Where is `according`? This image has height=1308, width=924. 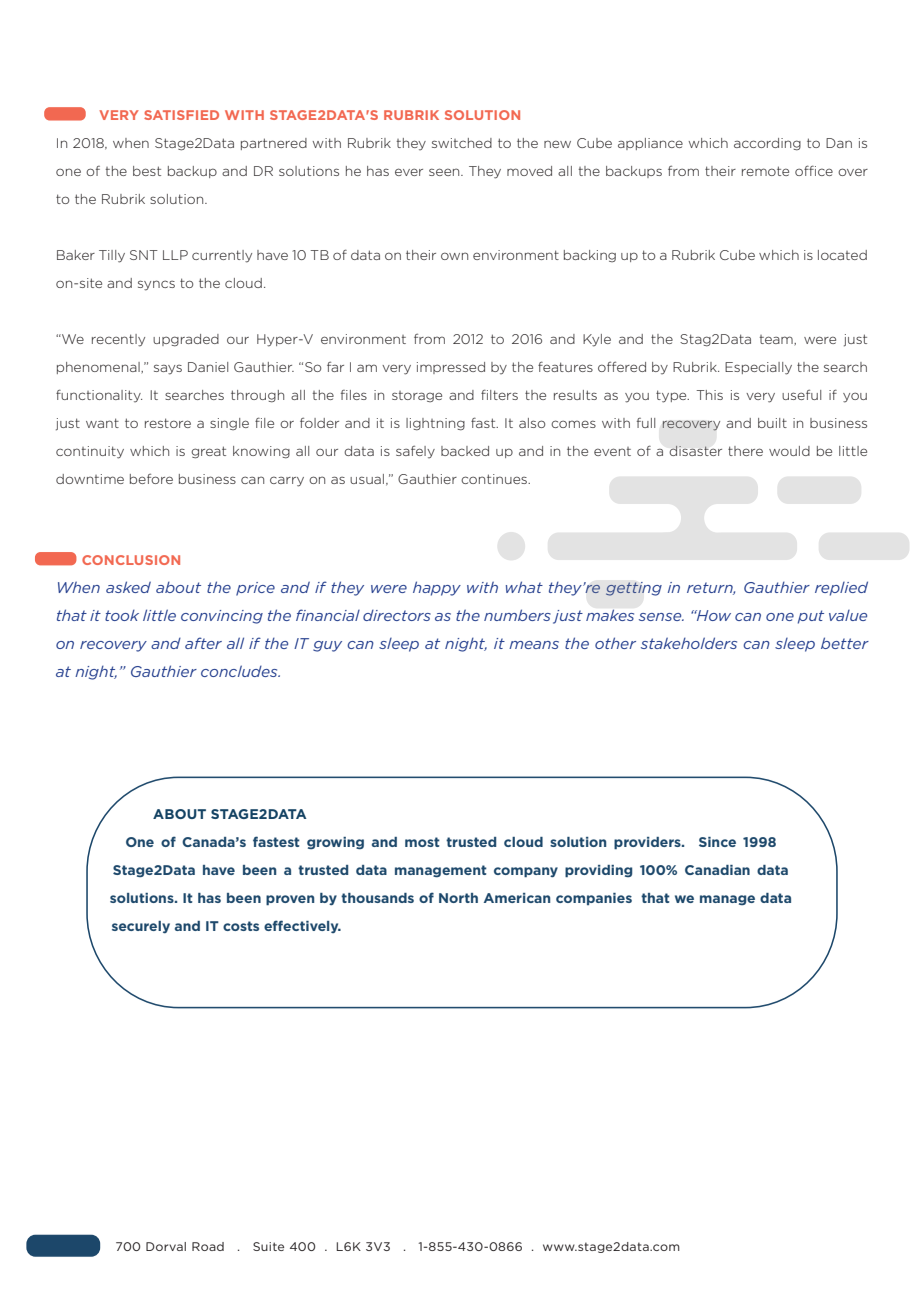 according is located at coordinates (767, 144).
